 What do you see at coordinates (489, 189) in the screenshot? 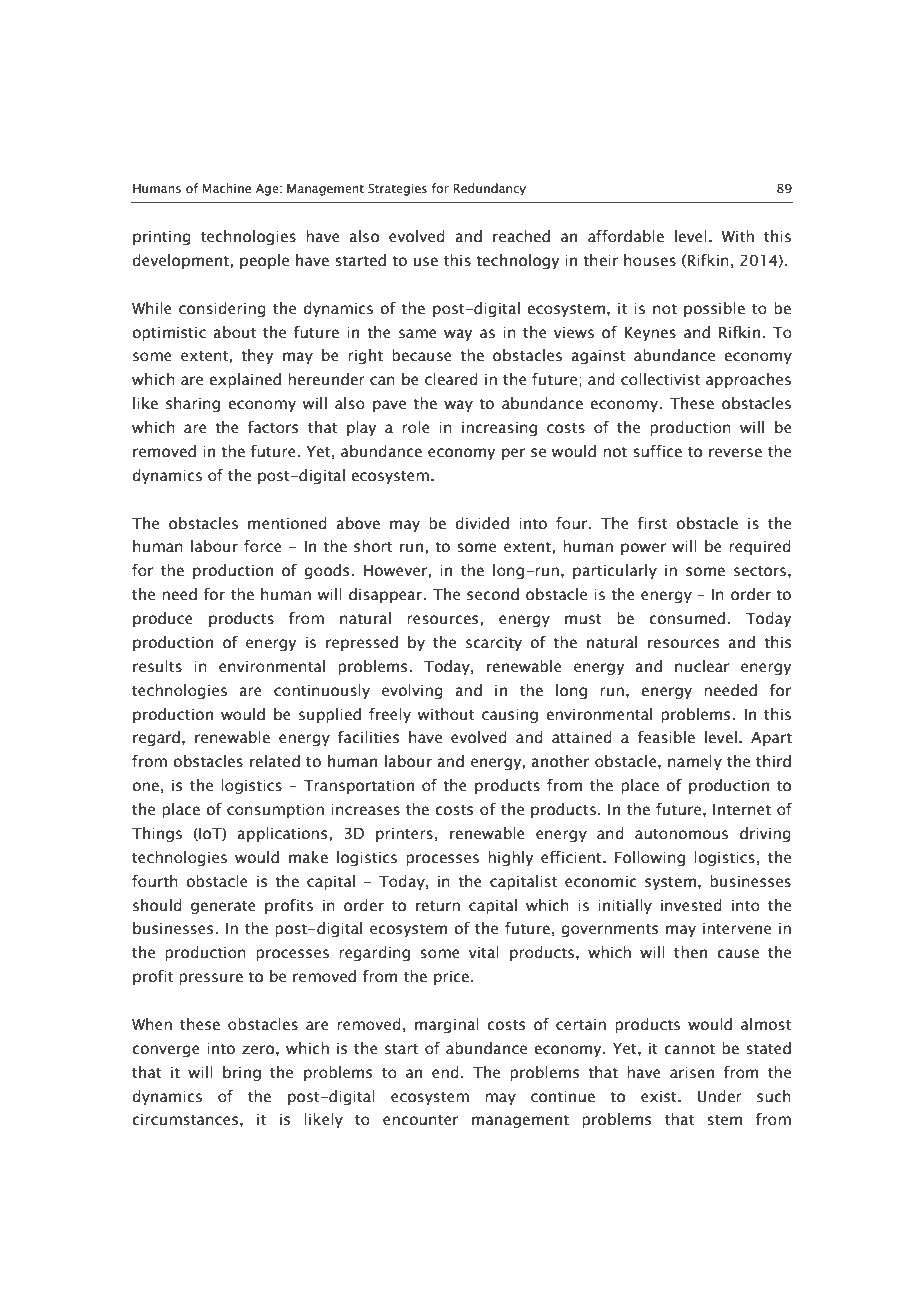
I see `Redundancy` at bounding box center [489, 189].
